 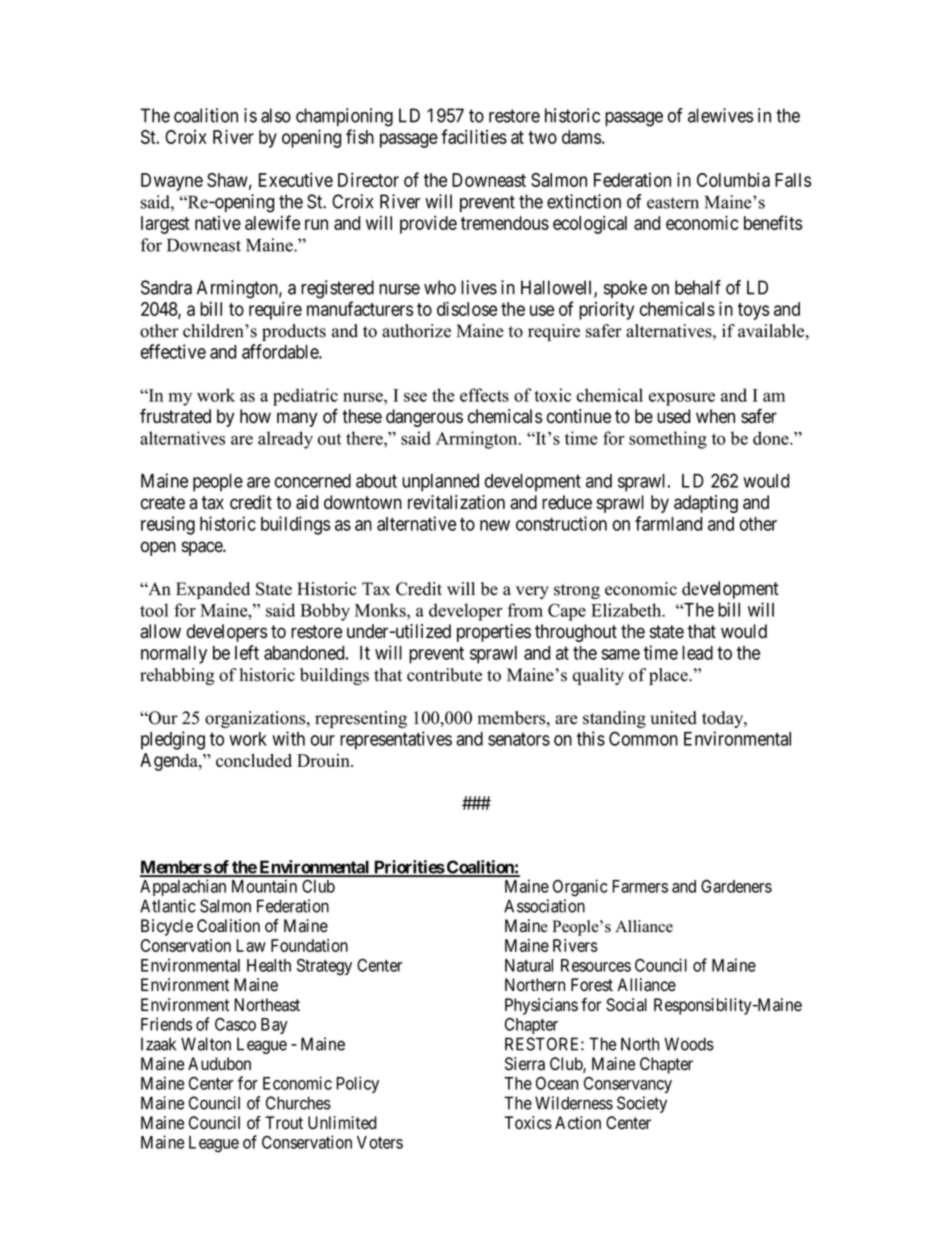 I want to click on also, so click(x=276, y=115).
